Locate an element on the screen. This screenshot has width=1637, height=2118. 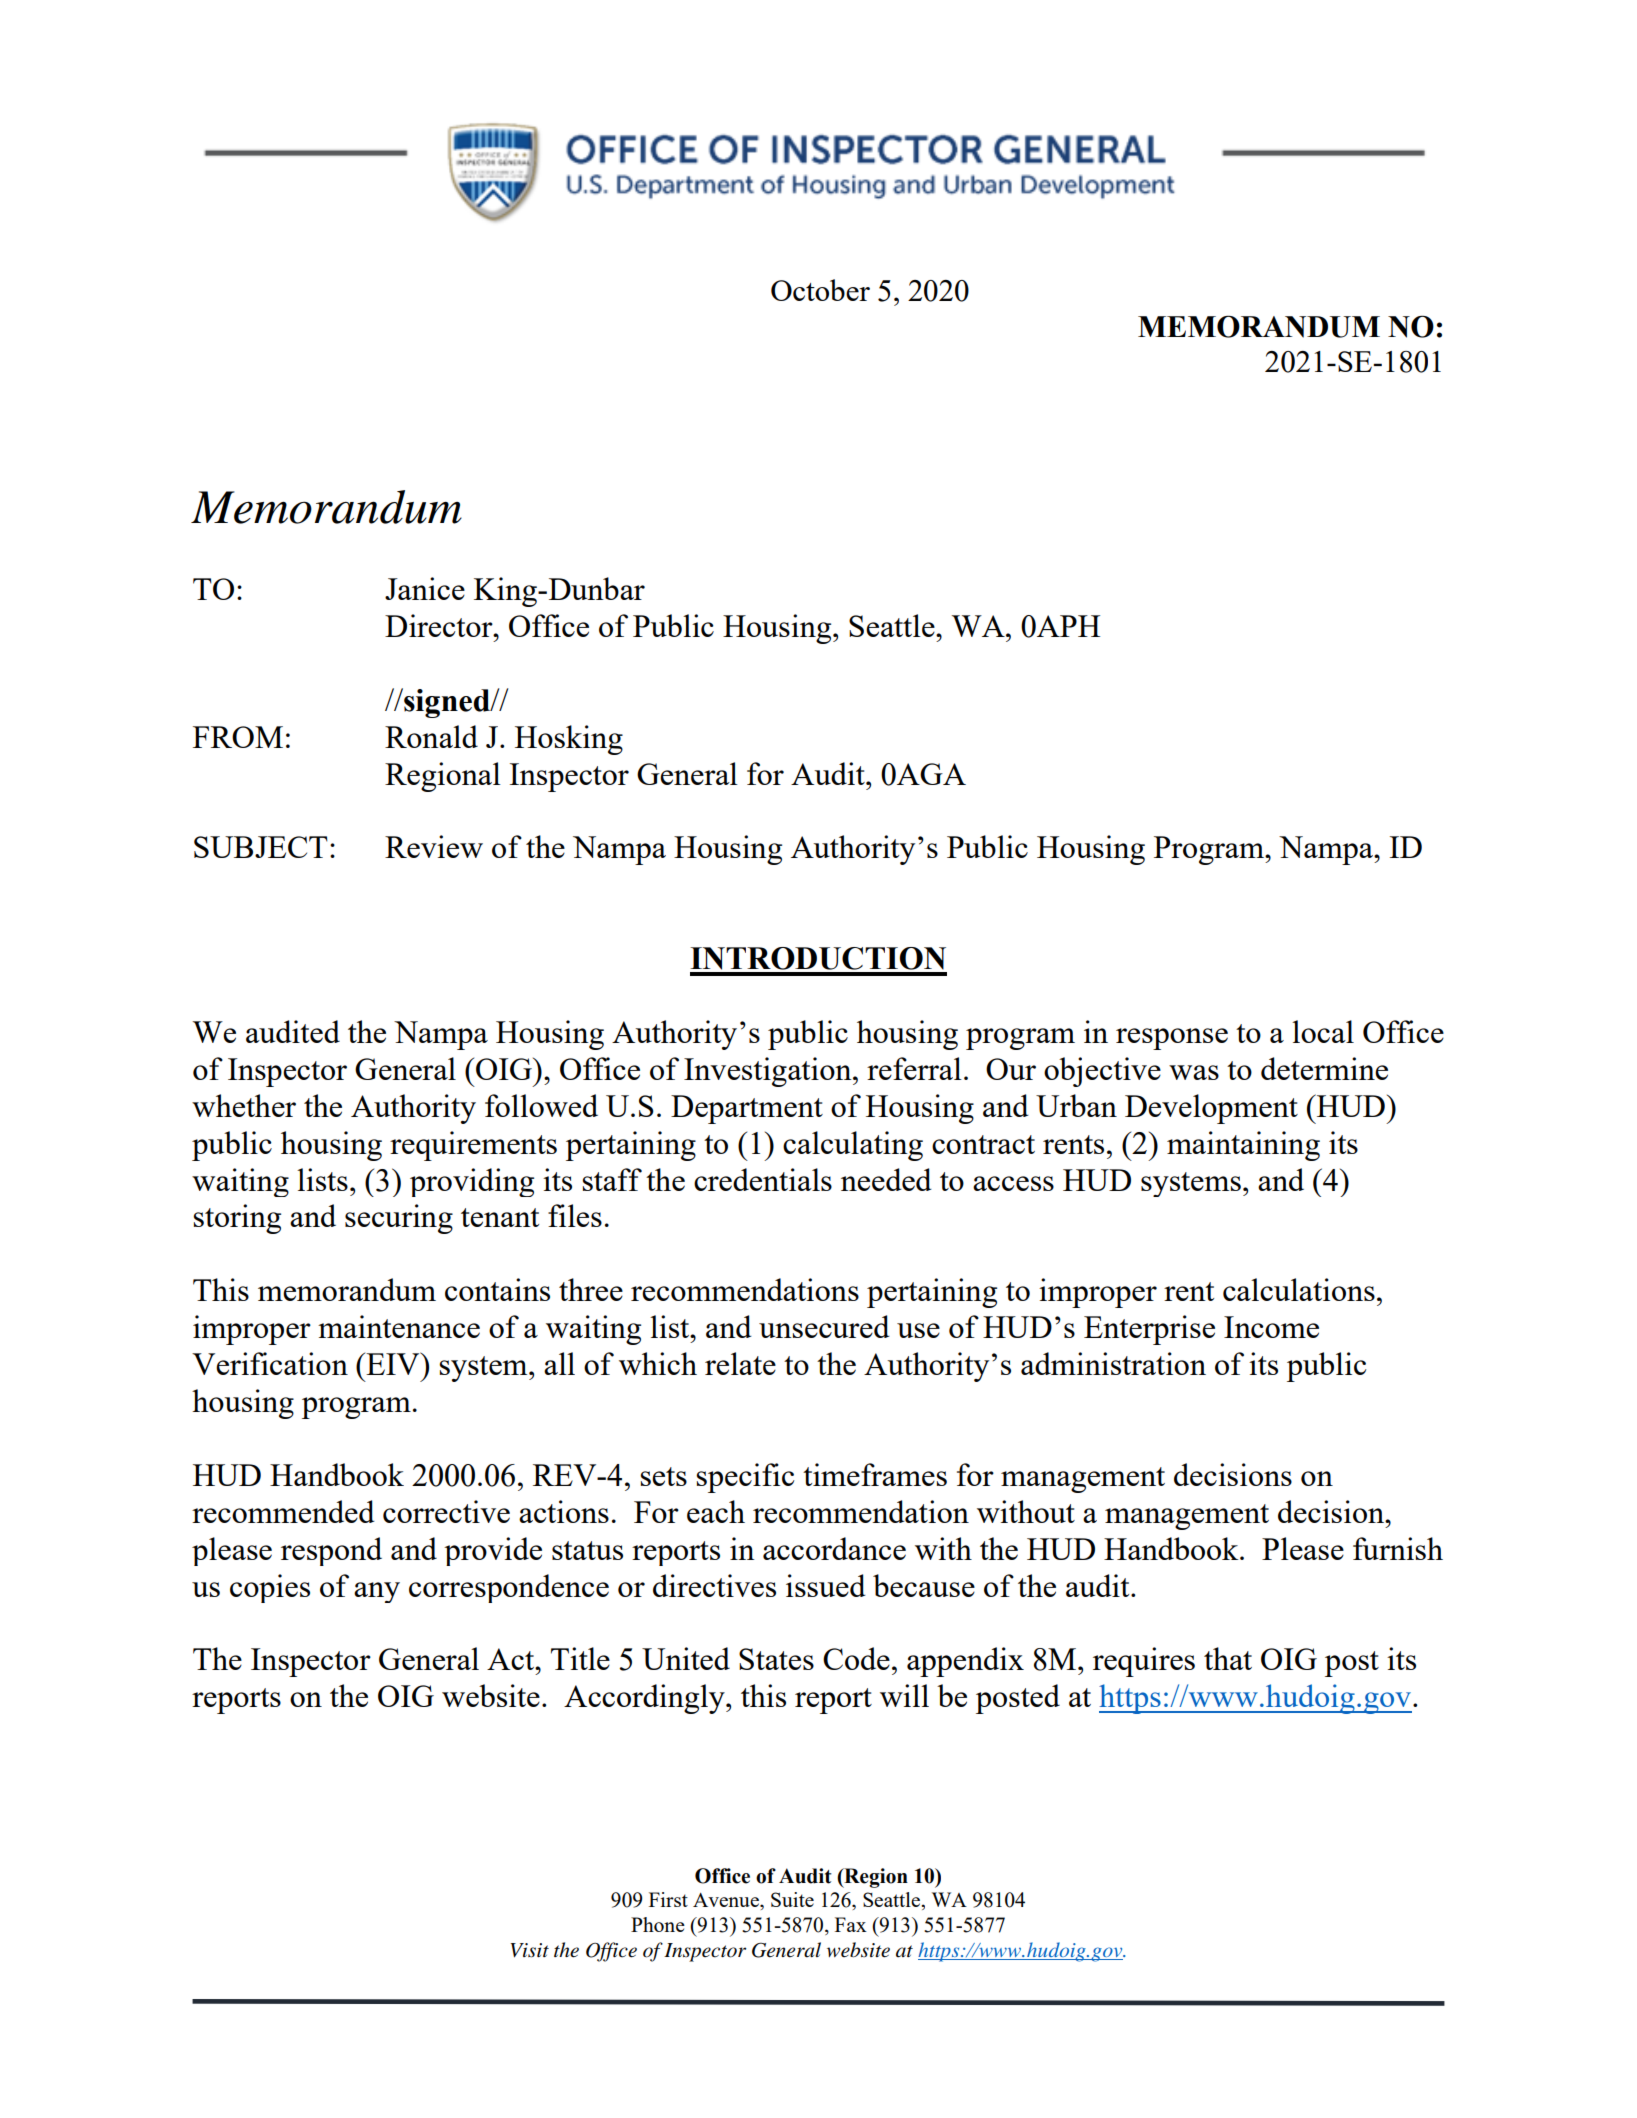
Janice is located at coordinates (425, 588).
